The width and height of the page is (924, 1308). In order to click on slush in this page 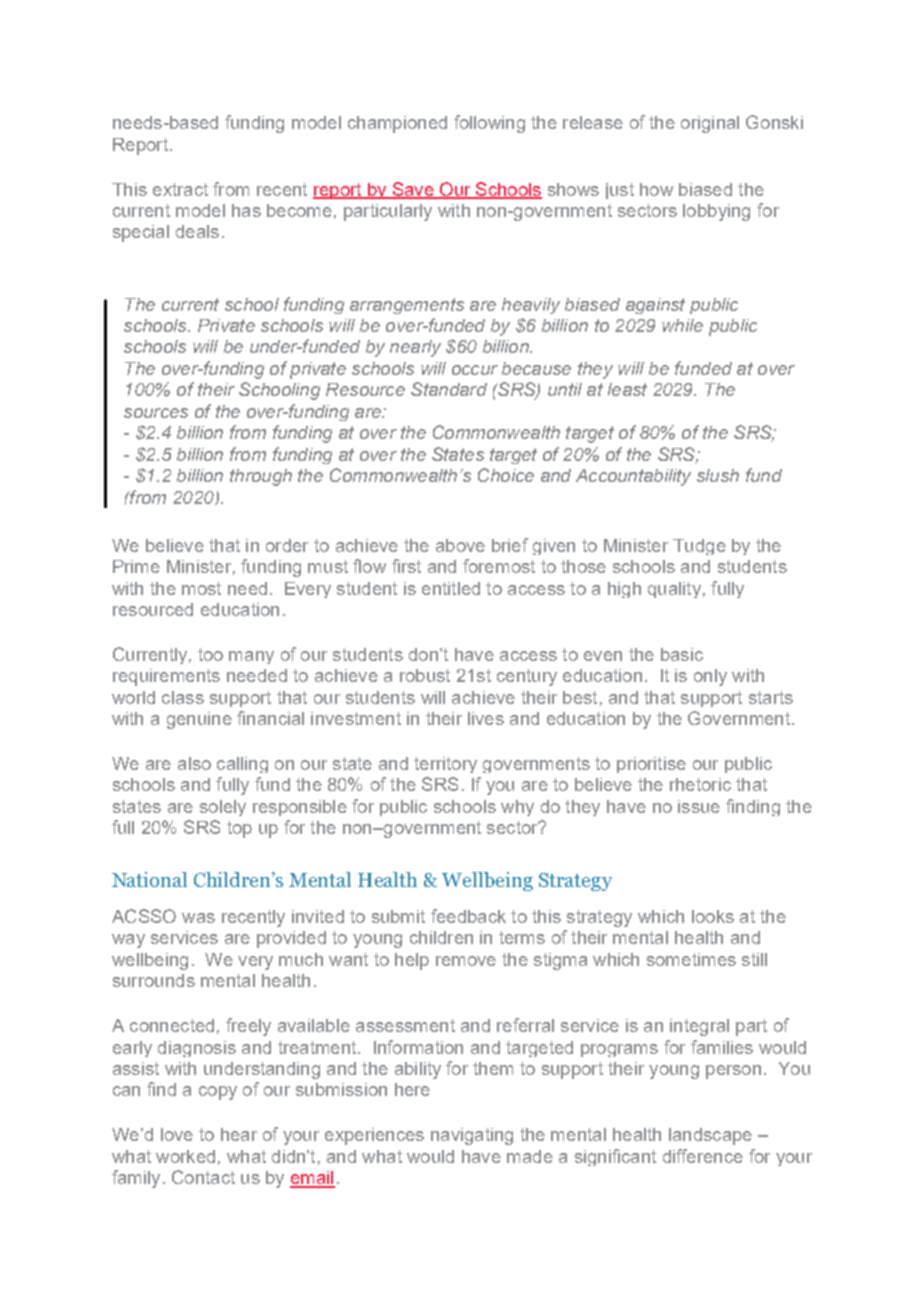, I will do `click(718, 475)`.
